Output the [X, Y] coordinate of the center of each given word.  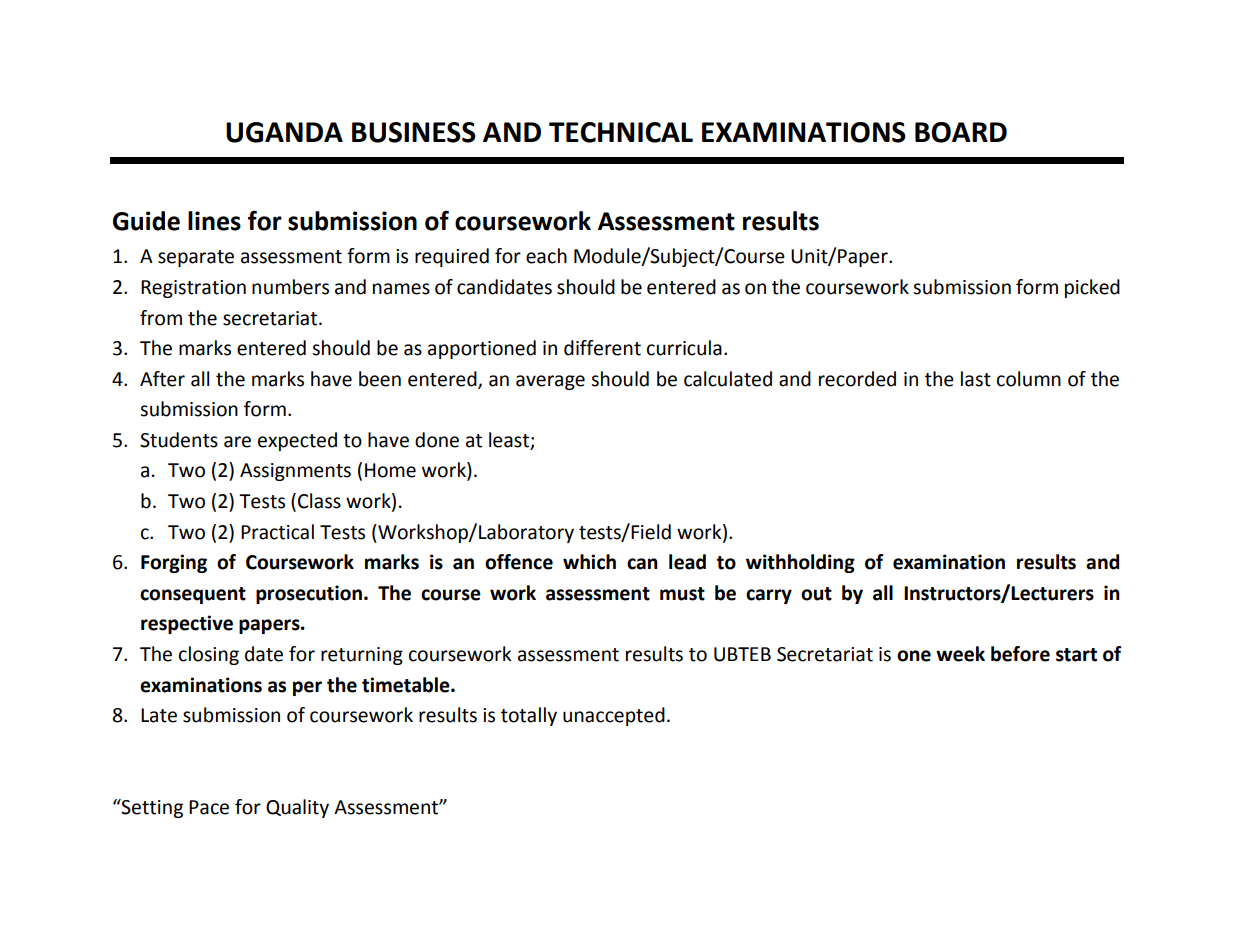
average [550, 382]
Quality [297, 808]
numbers [290, 287]
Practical [277, 532]
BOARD [961, 132]
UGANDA [284, 132]
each [546, 256]
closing [209, 655]
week [960, 654]
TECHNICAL [621, 132]
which [589, 562]
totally [529, 716]
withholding [800, 563]
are [237, 442]
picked [1092, 288]
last [976, 379]
